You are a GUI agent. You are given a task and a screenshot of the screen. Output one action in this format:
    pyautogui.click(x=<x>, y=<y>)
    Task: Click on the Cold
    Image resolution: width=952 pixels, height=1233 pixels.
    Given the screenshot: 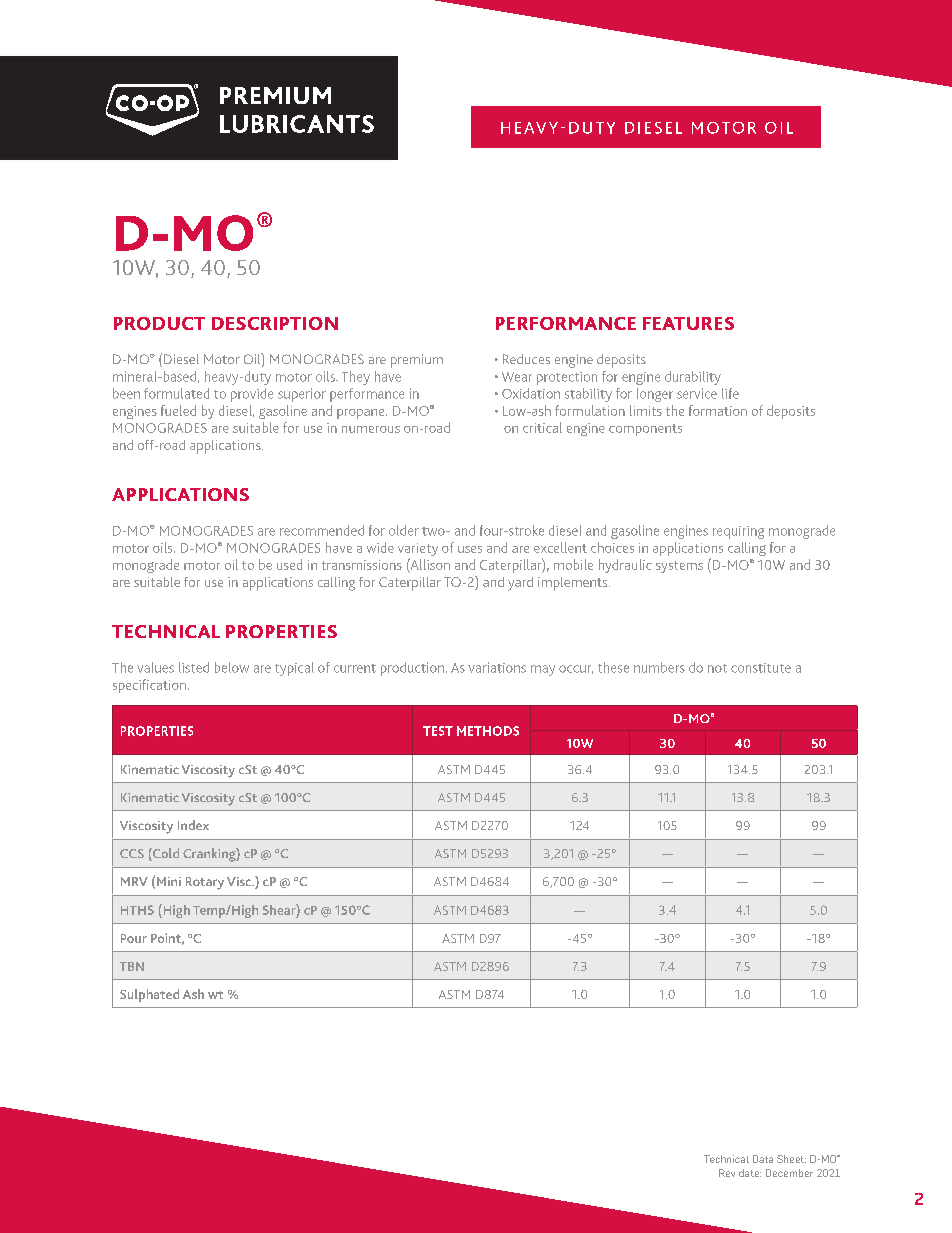 What is the action you would take?
    pyautogui.click(x=165, y=854)
